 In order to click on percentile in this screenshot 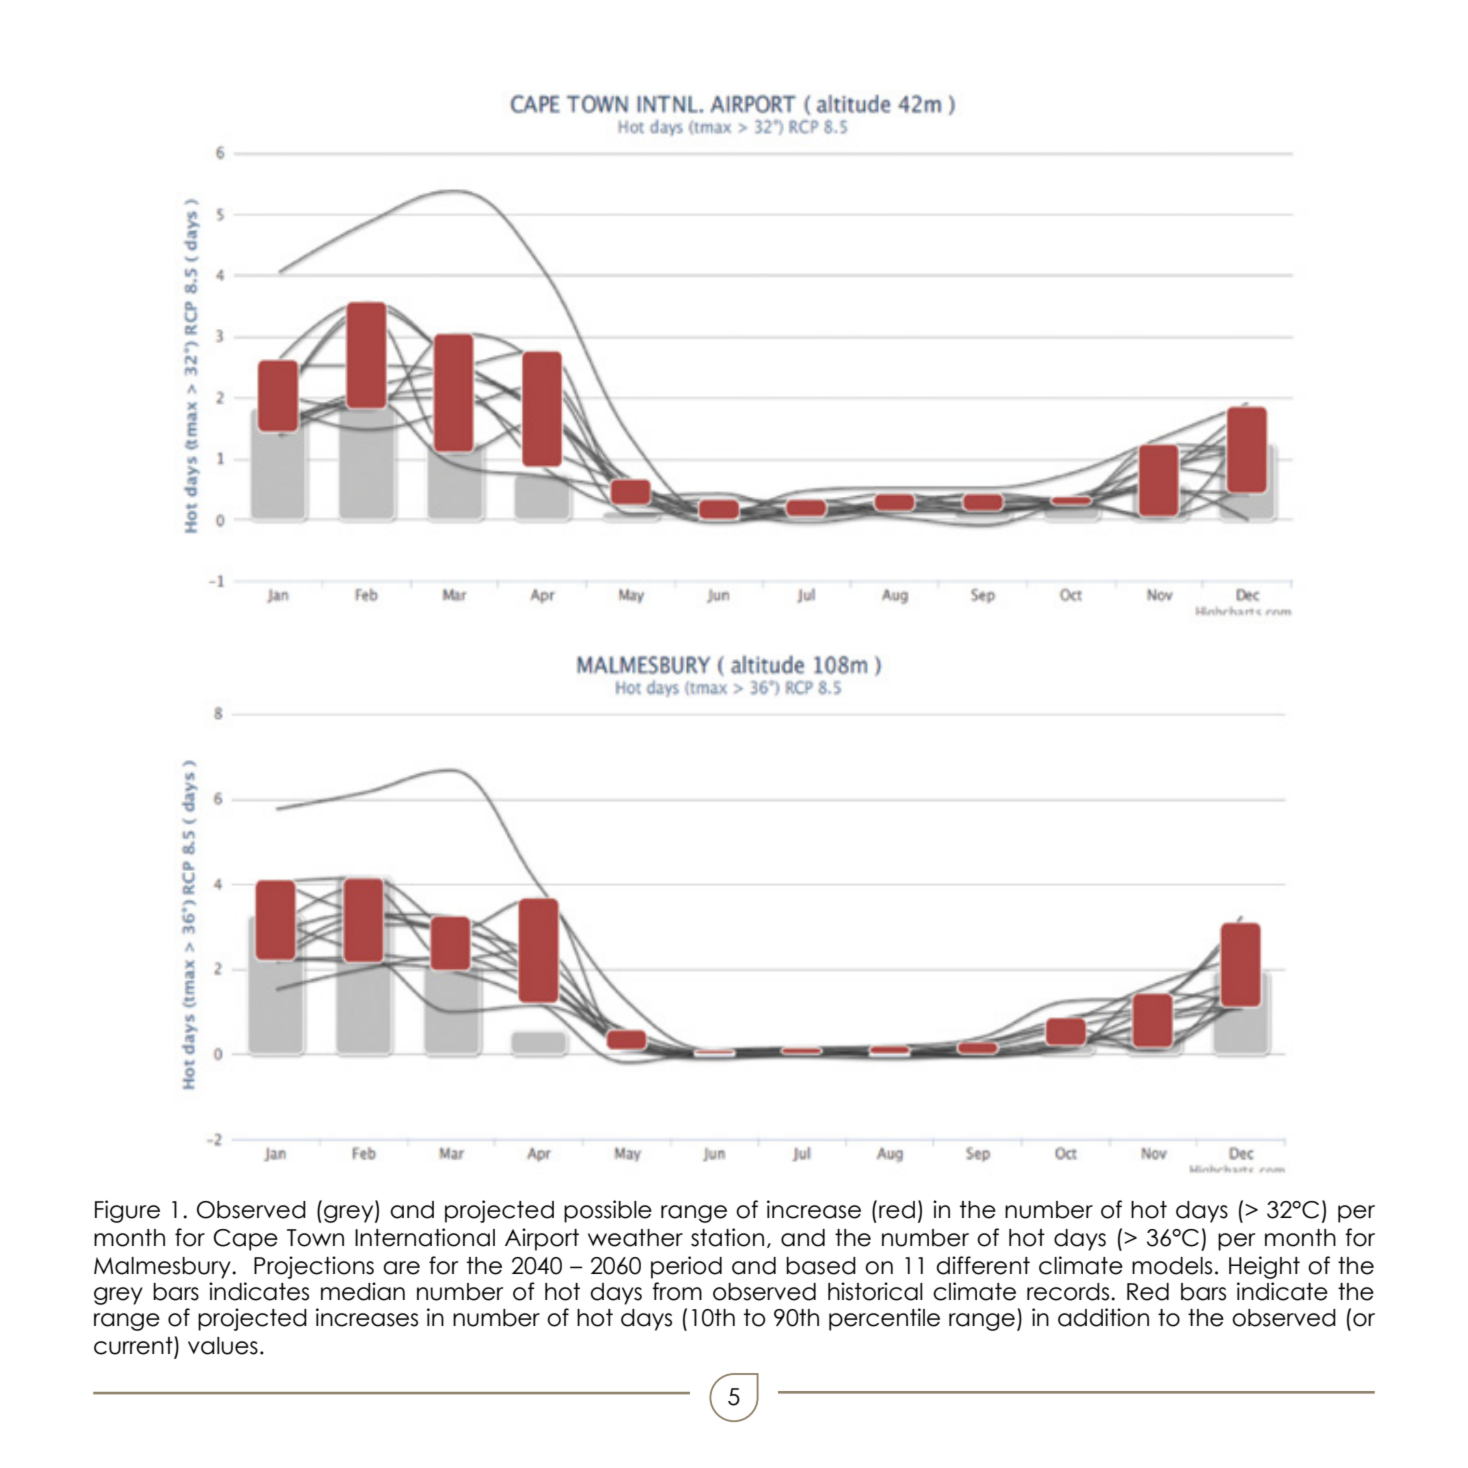, I will do `click(884, 1319)`.
